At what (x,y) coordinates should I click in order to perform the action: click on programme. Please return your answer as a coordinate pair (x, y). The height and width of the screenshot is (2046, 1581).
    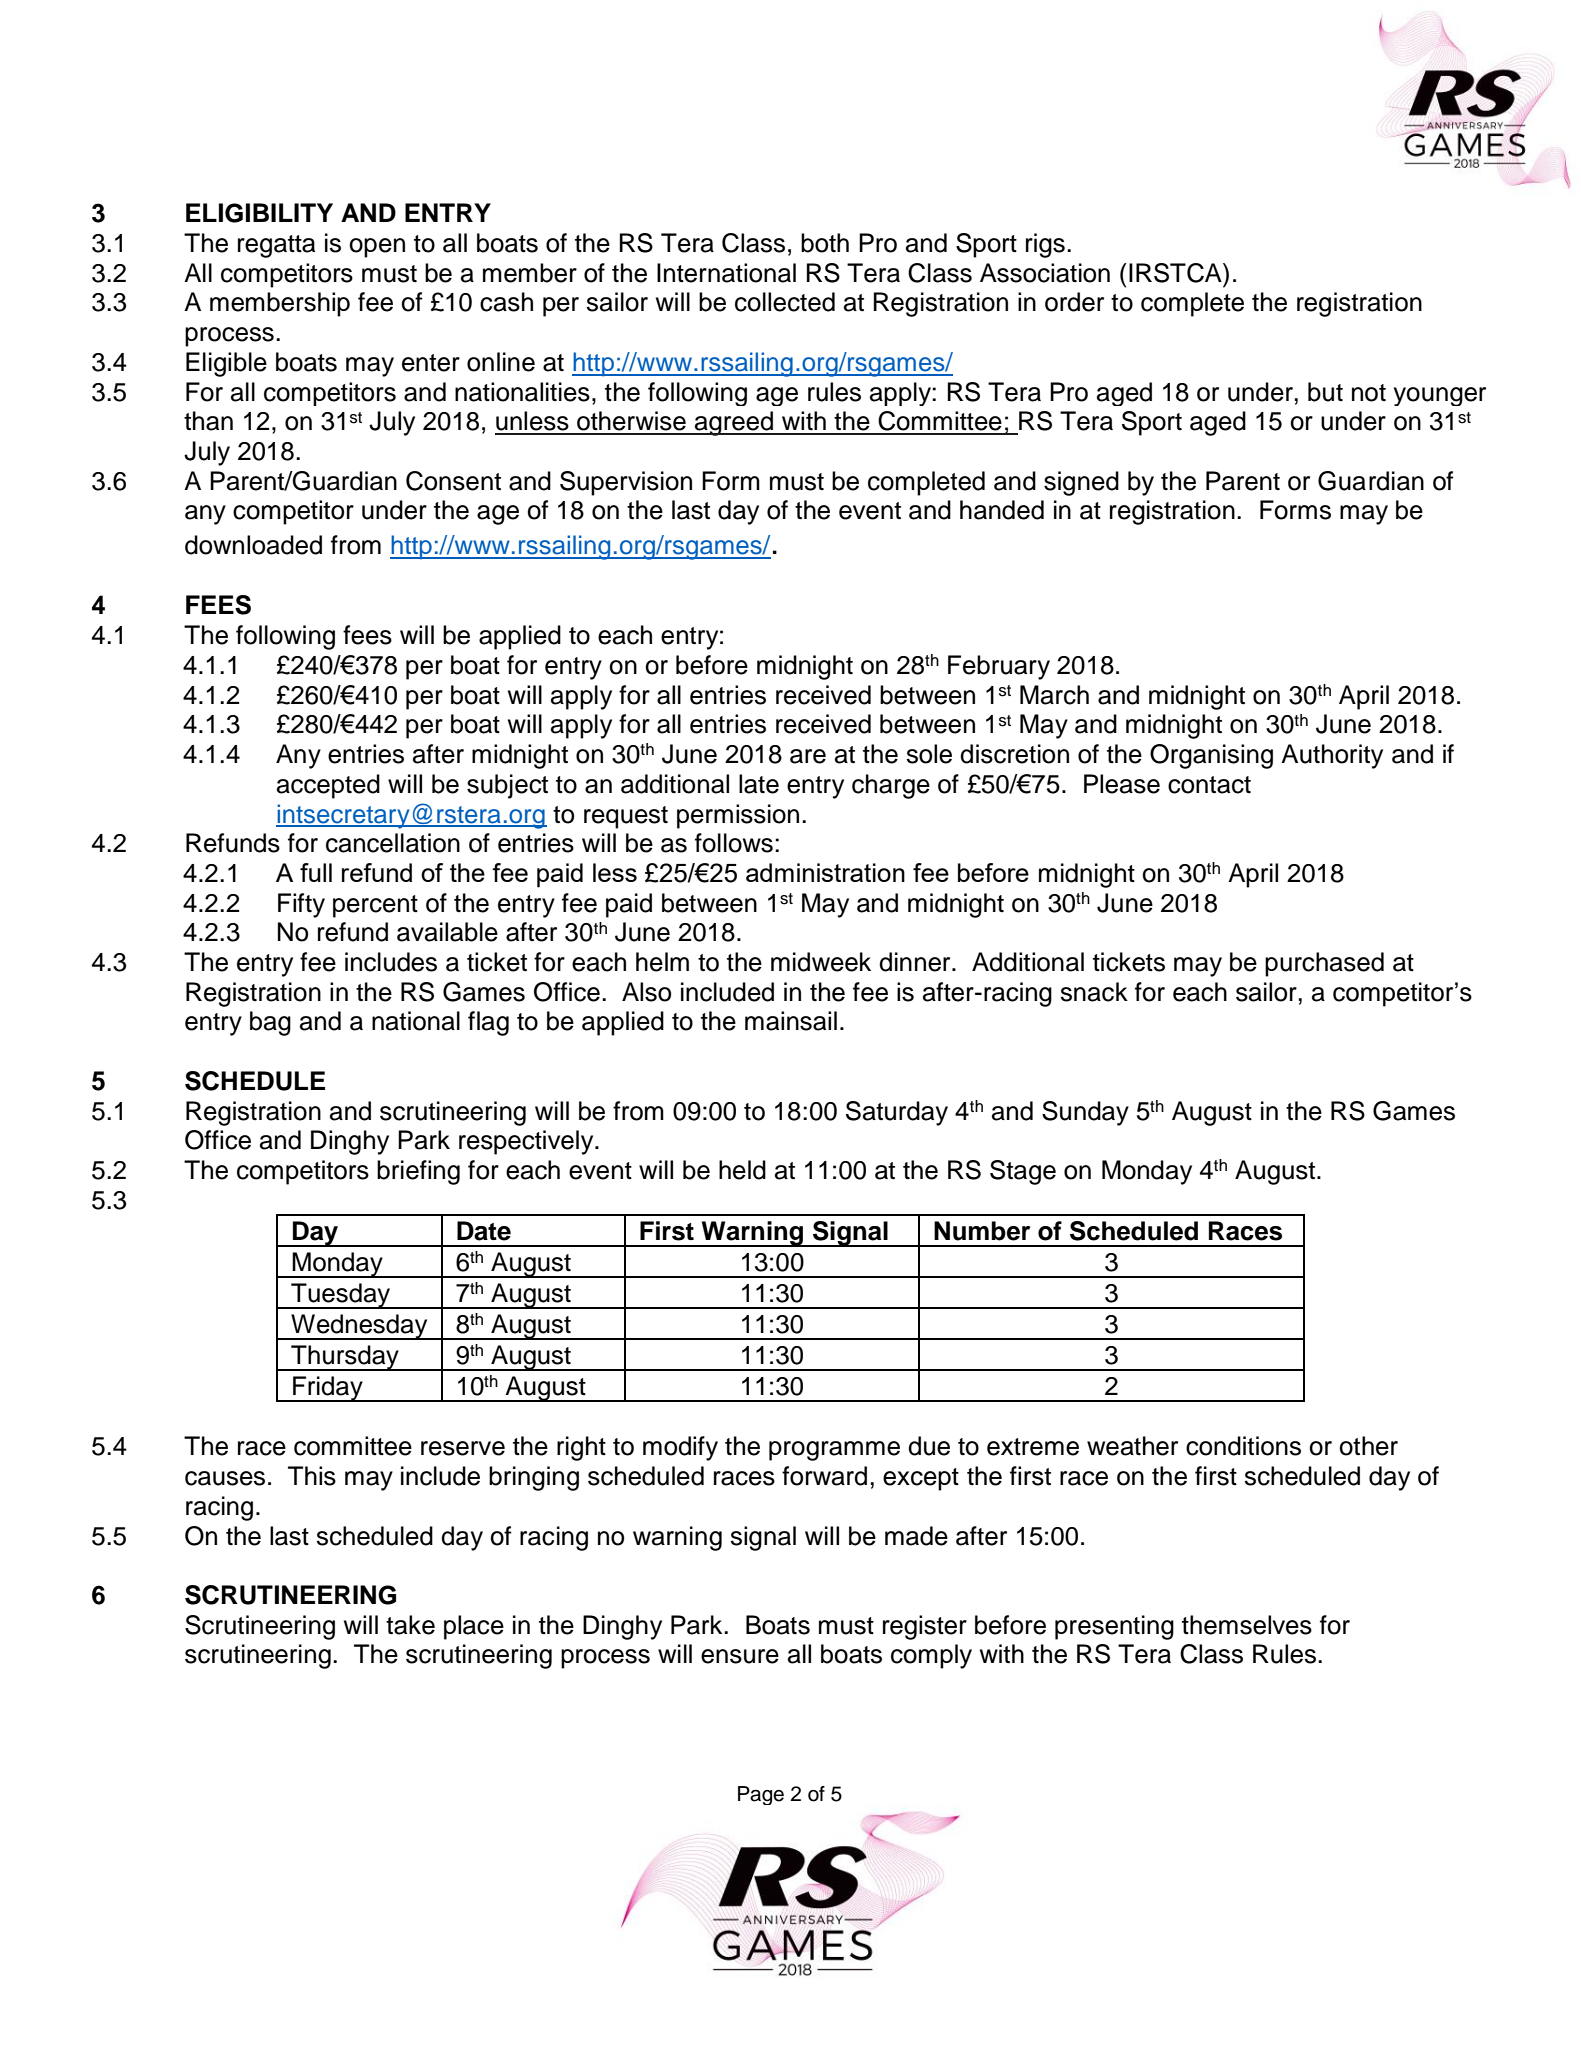
    Looking at the image, I should click on (834, 1451).
